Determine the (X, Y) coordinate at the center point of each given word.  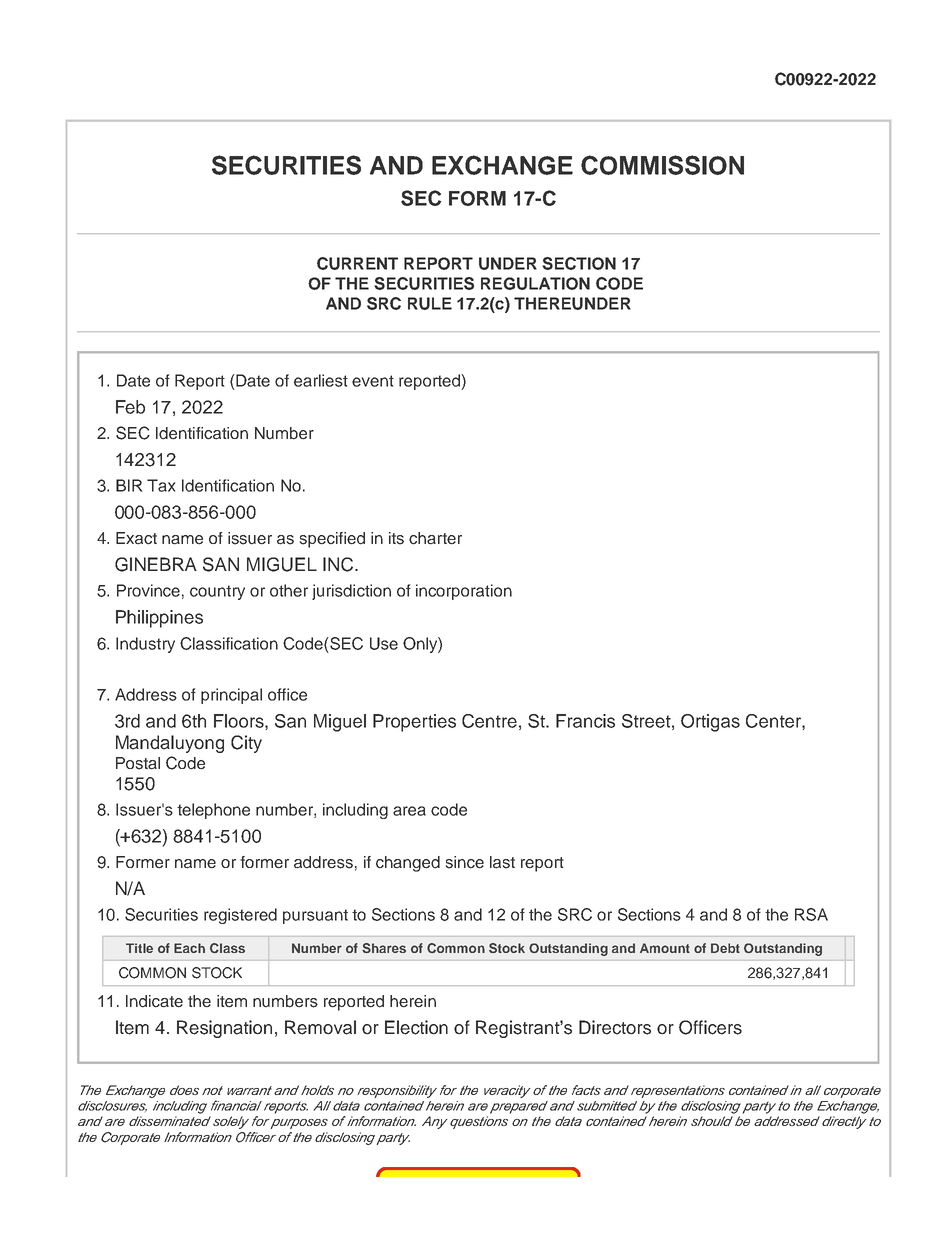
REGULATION (535, 283)
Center (774, 722)
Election (416, 1027)
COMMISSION (662, 165)
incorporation (464, 592)
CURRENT (357, 263)
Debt (725, 948)
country (217, 592)
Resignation (224, 1029)
